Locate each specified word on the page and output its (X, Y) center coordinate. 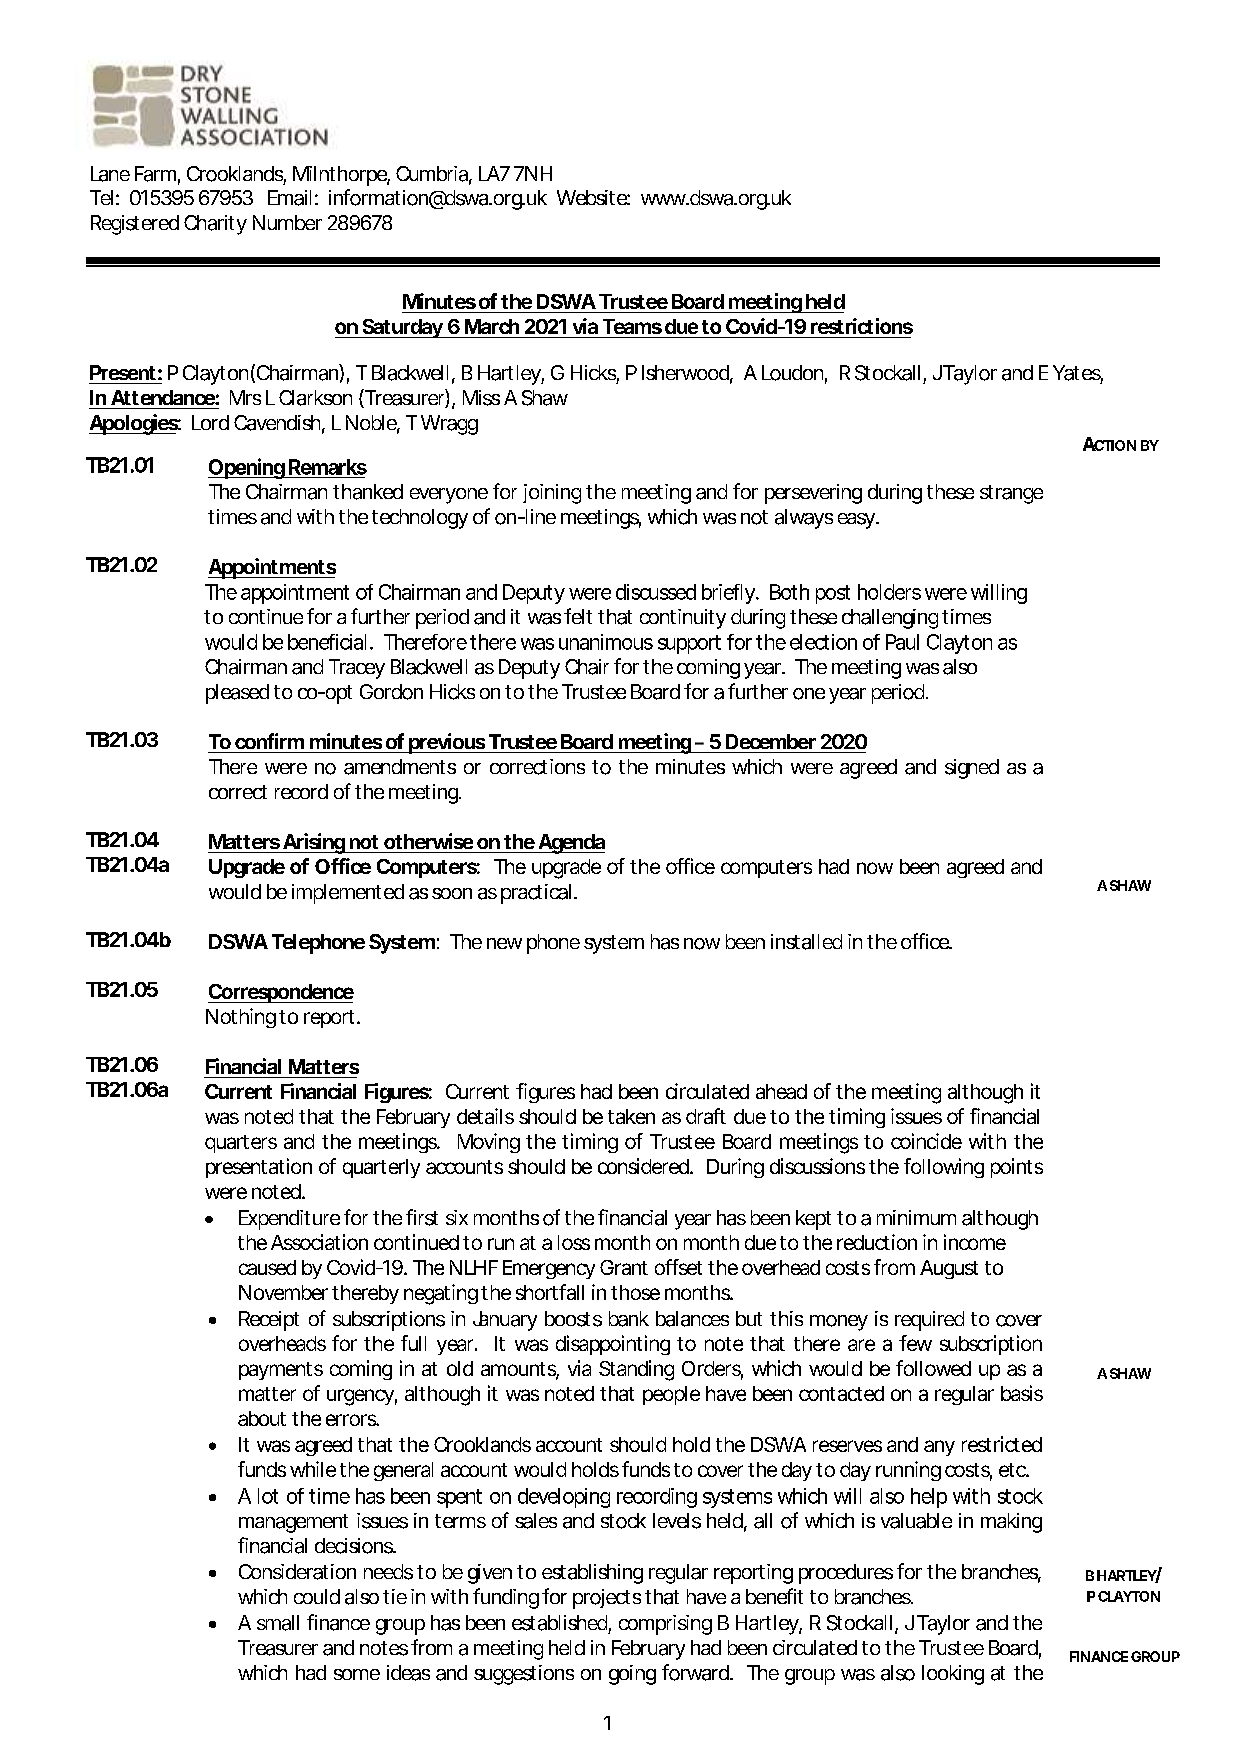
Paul (902, 642)
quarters (241, 1144)
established (559, 1623)
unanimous (606, 642)
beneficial (327, 642)
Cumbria (432, 174)
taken (631, 1116)
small (278, 1623)
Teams (632, 326)
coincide (926, 1141)
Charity (215, 225)
